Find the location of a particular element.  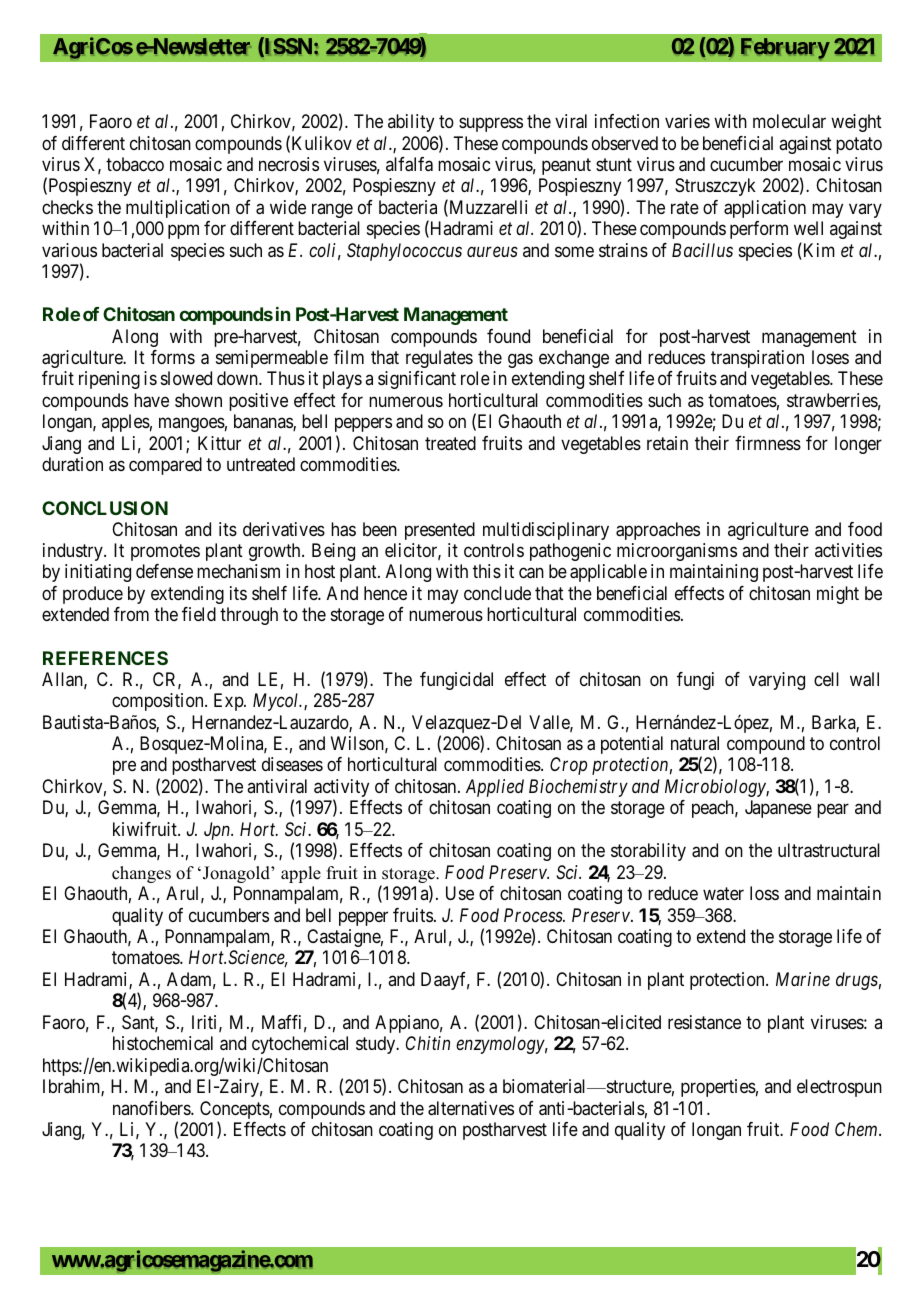

nanofibers is located at coordinates (152, 1108).
